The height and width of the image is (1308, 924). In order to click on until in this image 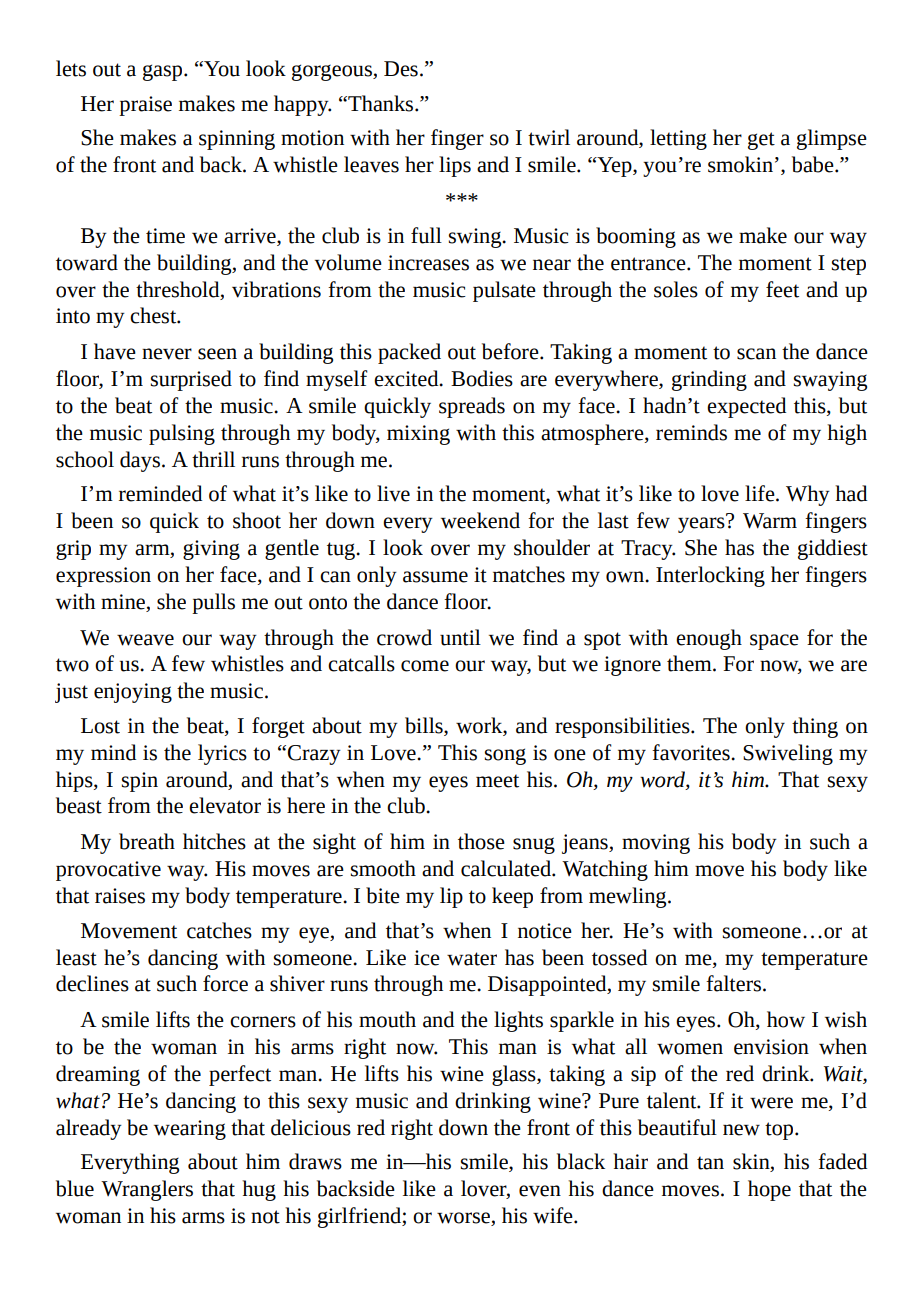, I will do `click(460, 637)`.
